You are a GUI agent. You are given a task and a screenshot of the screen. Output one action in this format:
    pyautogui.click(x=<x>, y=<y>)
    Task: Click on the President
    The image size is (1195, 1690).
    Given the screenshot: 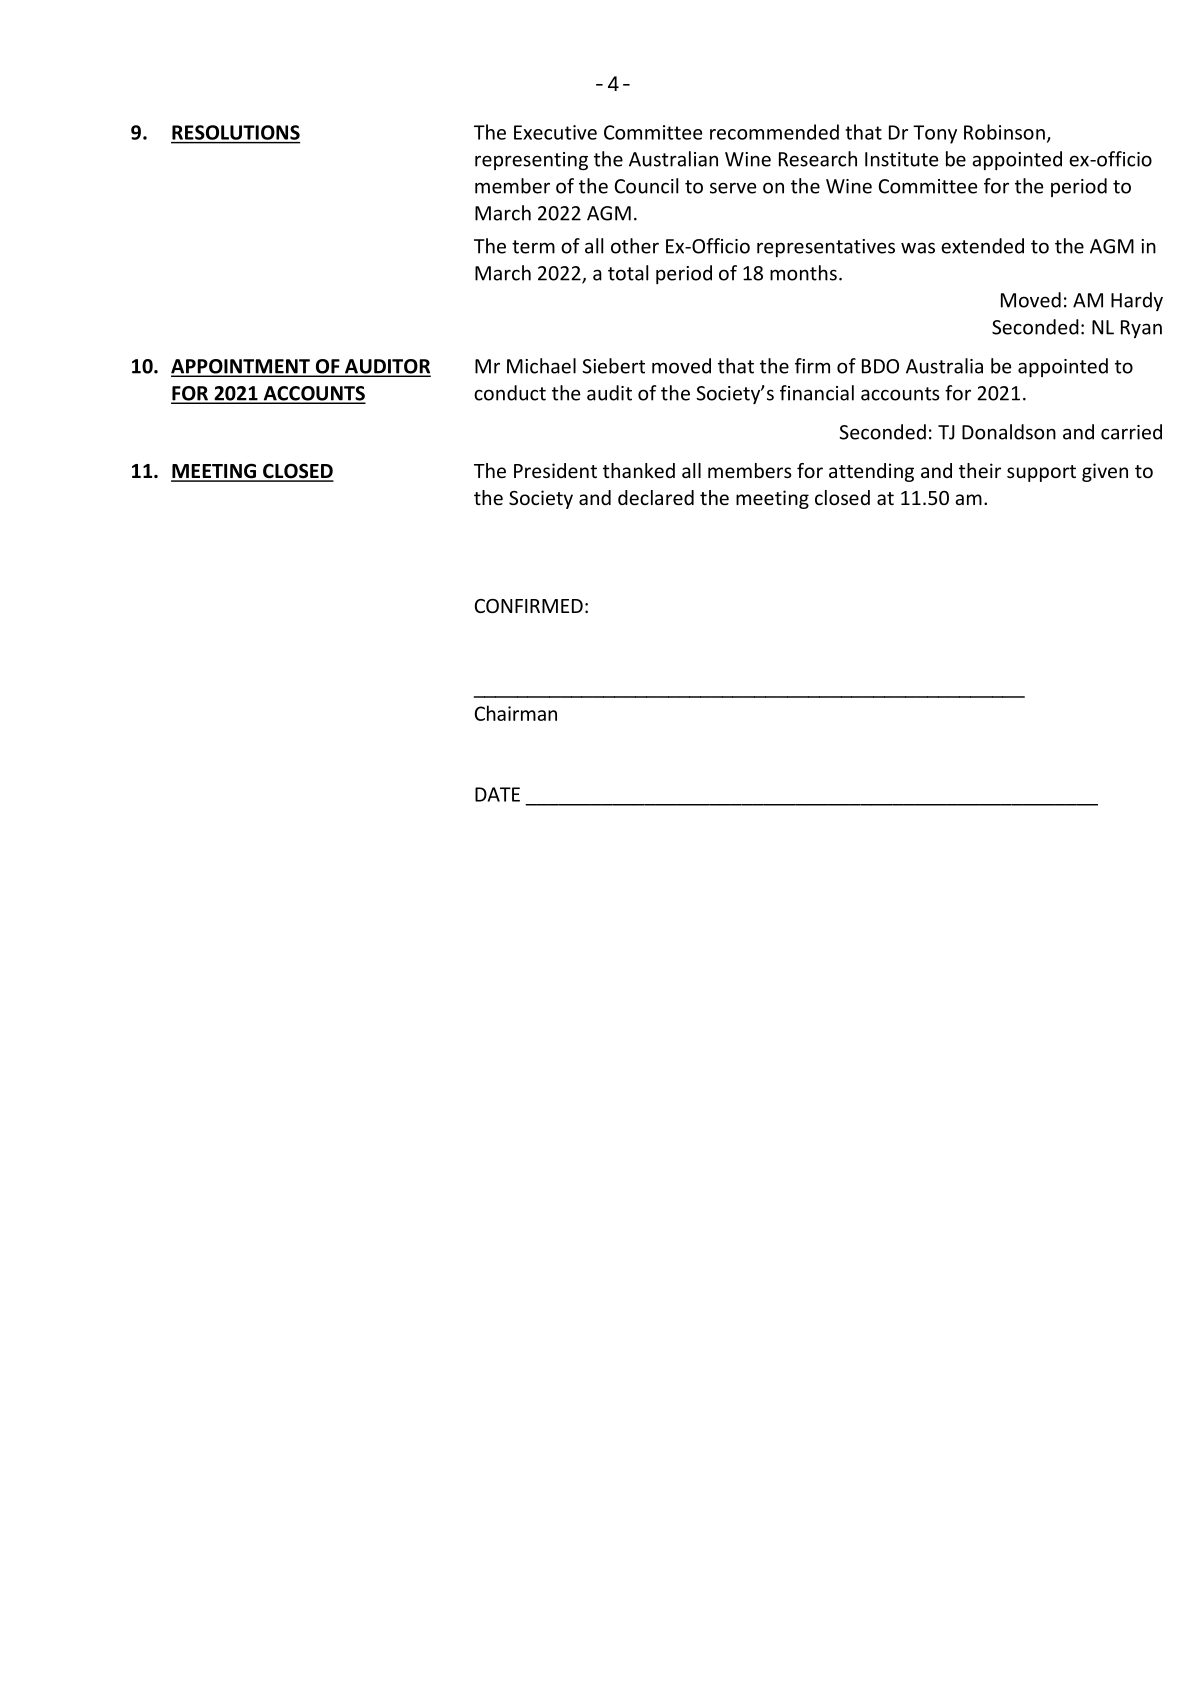 What is the action you would take?
    pyautogui.click(x=555, y=470)
